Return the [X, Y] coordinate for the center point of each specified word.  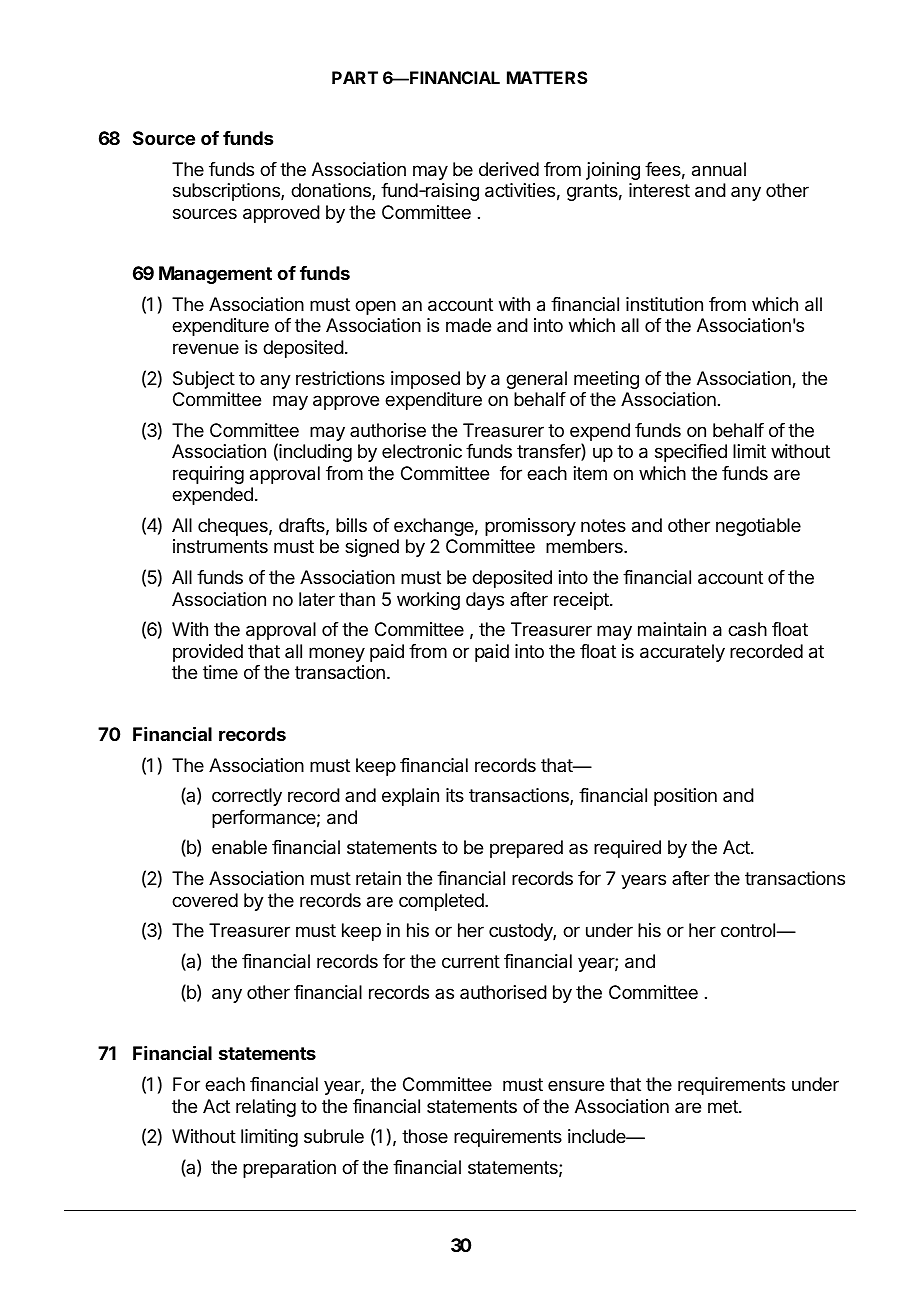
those [425, 1136]
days [485, 601]
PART [355, 77]
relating [266, 1108]
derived [509, 169]
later [317, 599]
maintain [672, 629]
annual [719, 169]
